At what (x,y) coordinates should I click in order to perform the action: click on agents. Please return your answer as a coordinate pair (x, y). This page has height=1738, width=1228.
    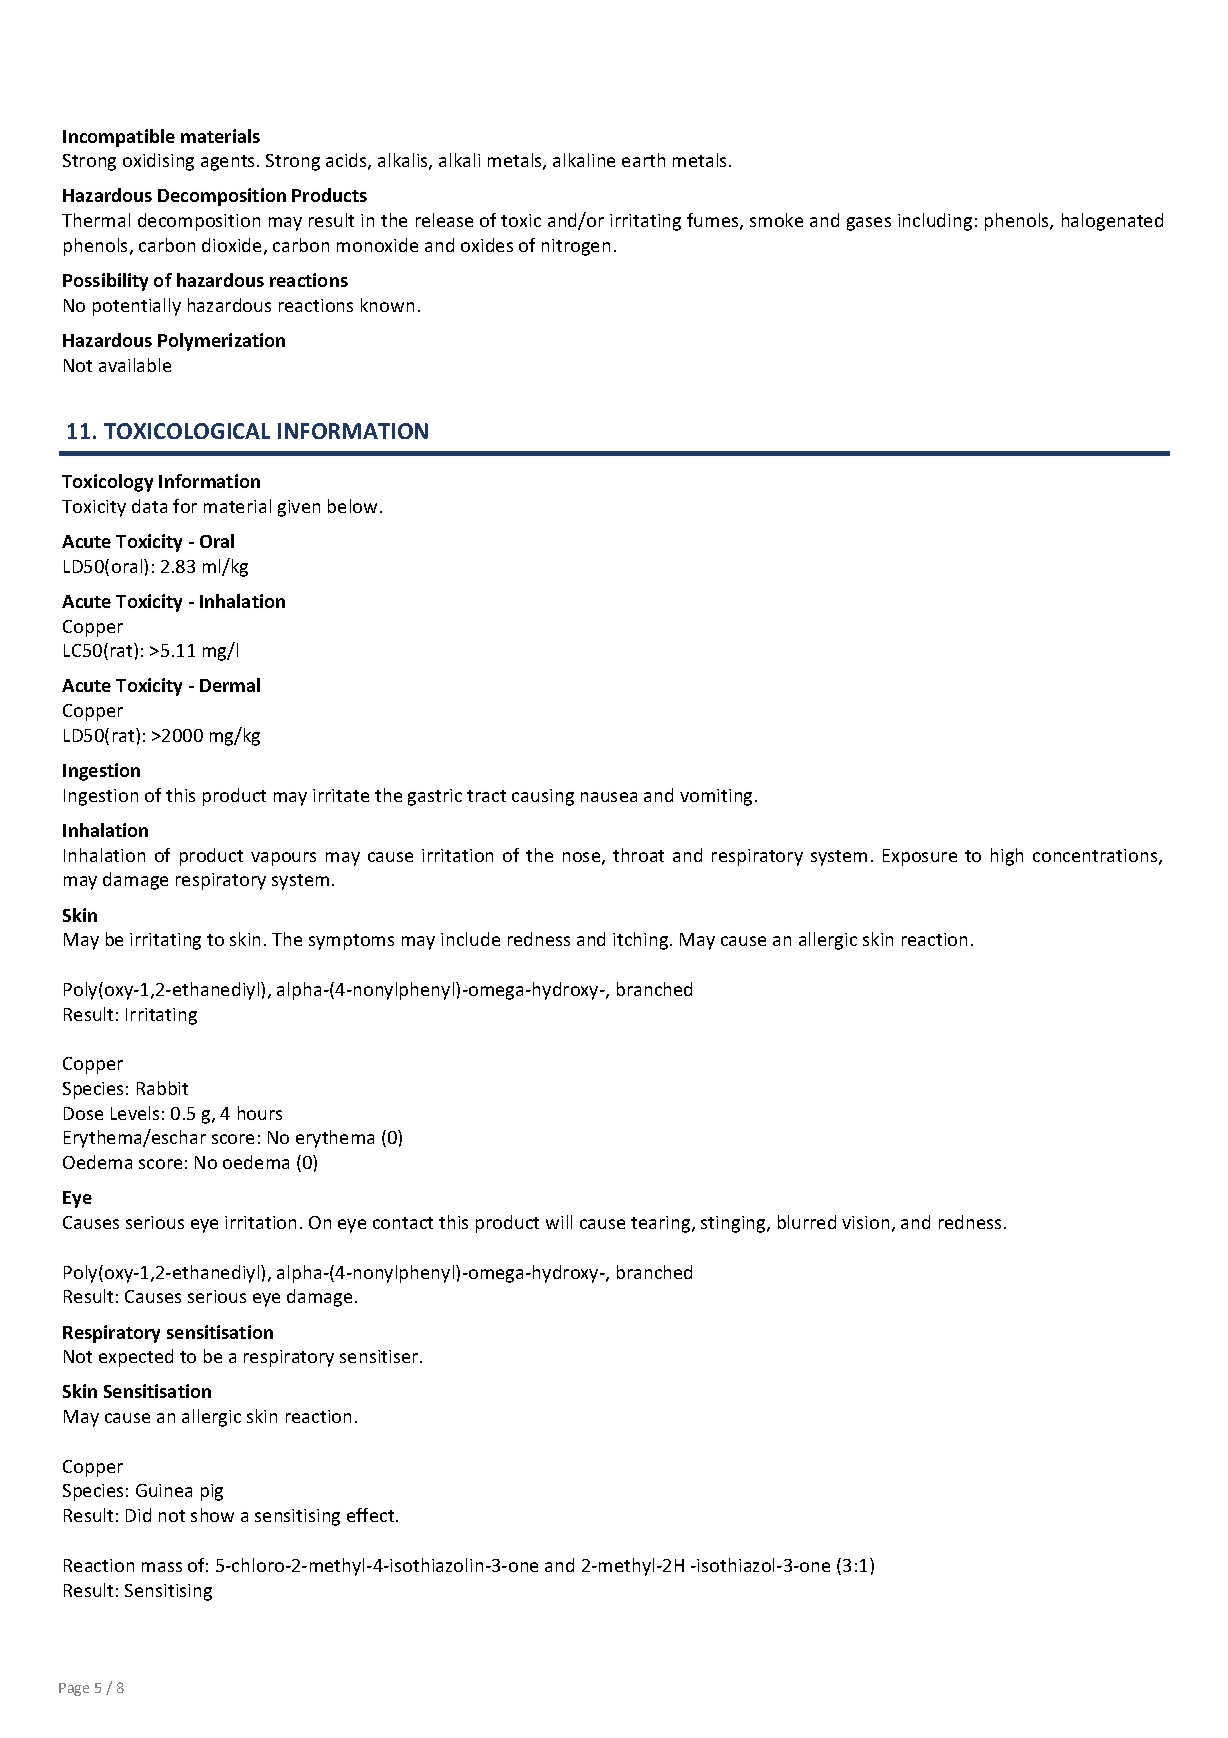
    Looking at the image, I should click on (229, 163).
